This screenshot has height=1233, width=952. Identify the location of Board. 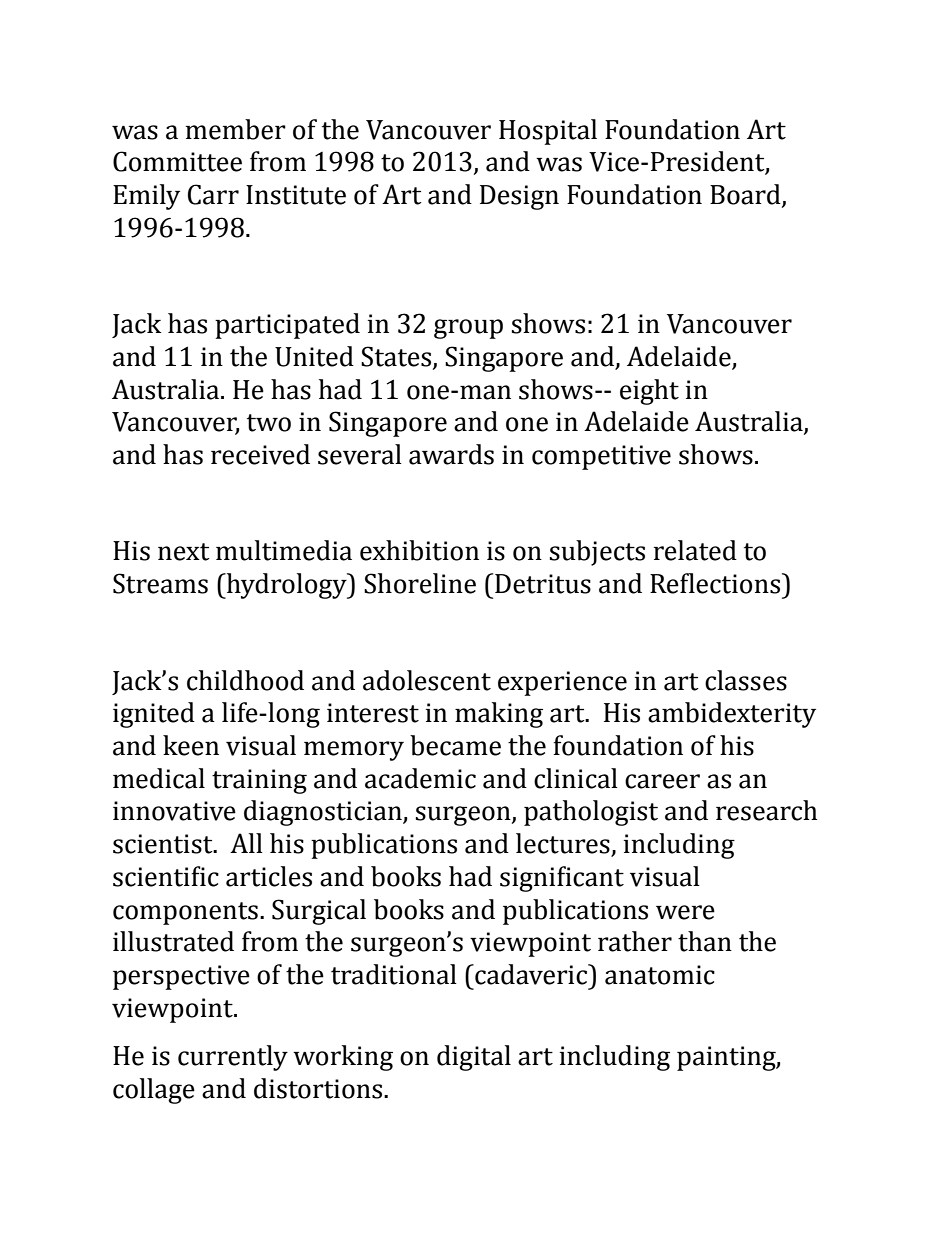
(746, 195).
